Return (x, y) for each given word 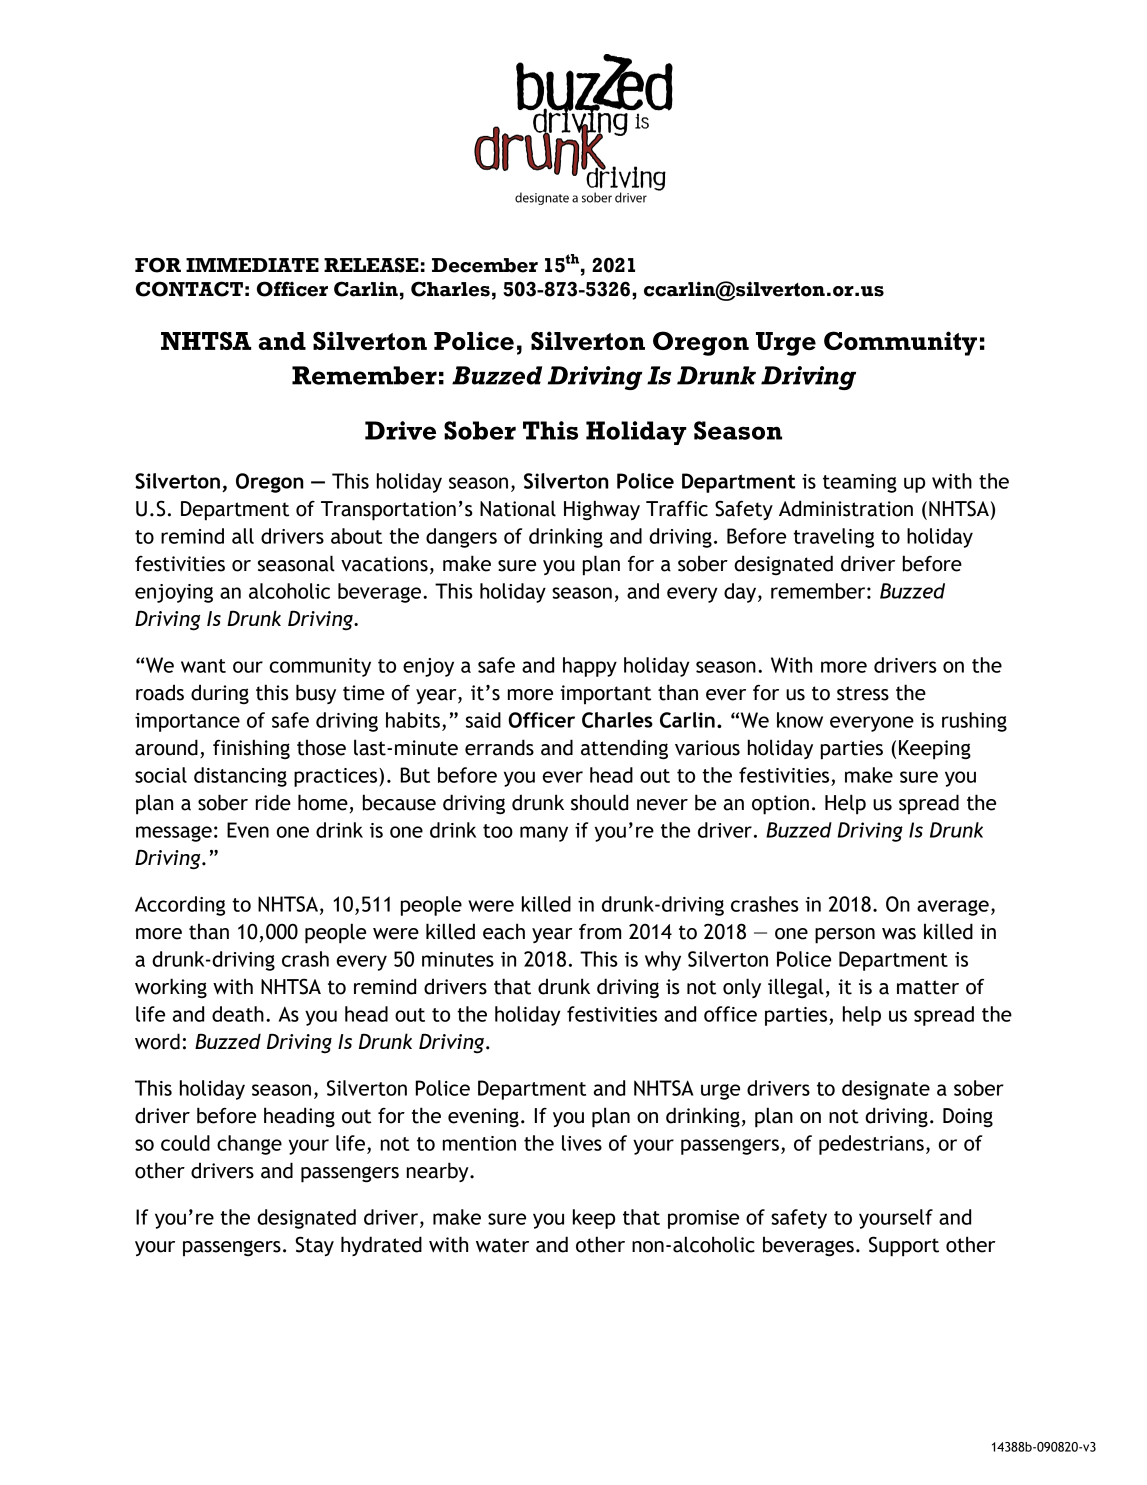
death (238, 1014)
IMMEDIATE (252, 265)
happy (590, 667)
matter (928, 987)
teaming (860, 483)
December (485, 265)
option (780, 805)
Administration (846, 508)
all (243, 536)
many (544, 834)
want (203, 666)
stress (863, 693)
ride (273, 802)
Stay (314, 1246)
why (663, 961)
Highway (602, 510)
